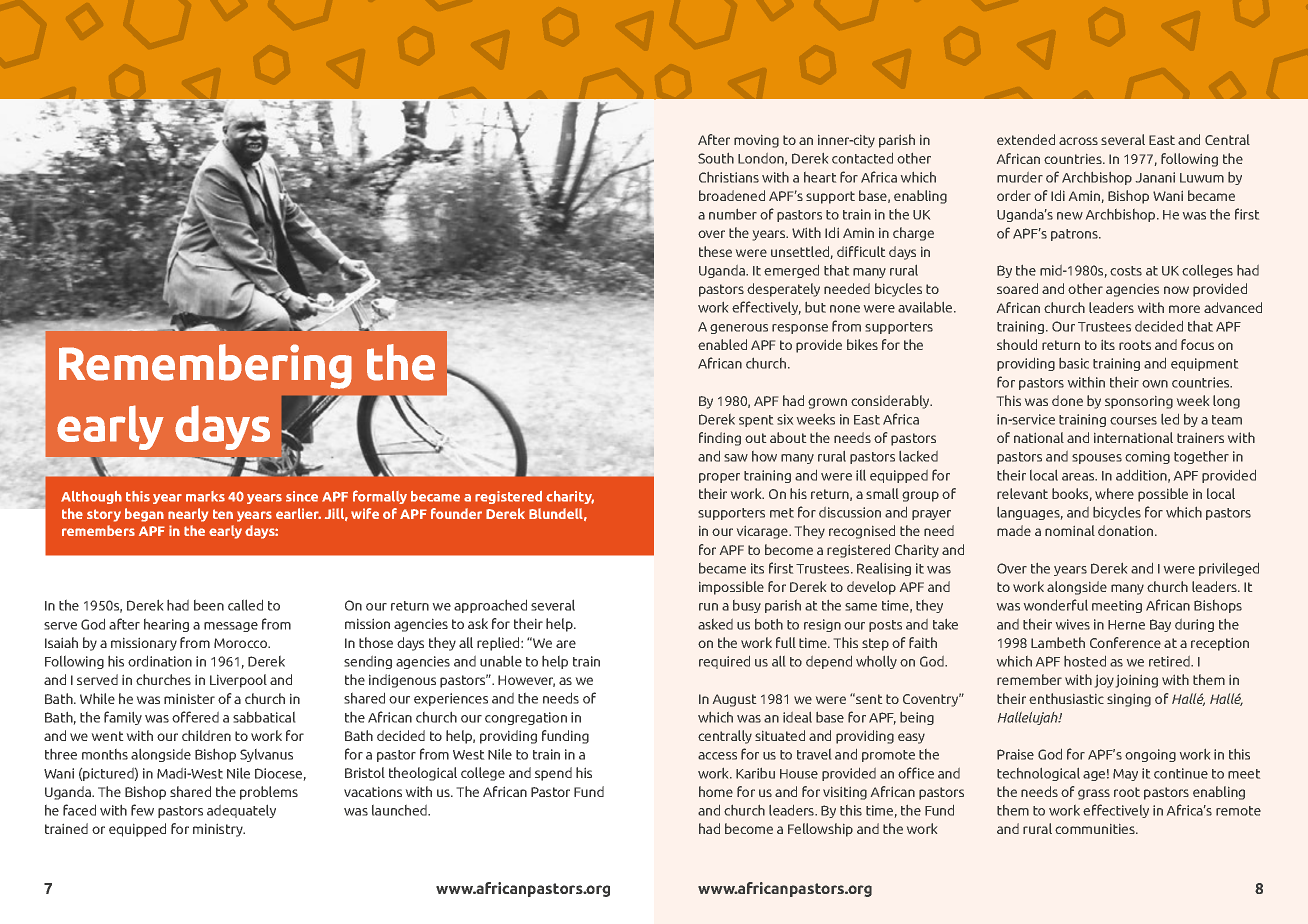 The image size is (1308, 924). I want to click on enabled, so click(722, 344).
